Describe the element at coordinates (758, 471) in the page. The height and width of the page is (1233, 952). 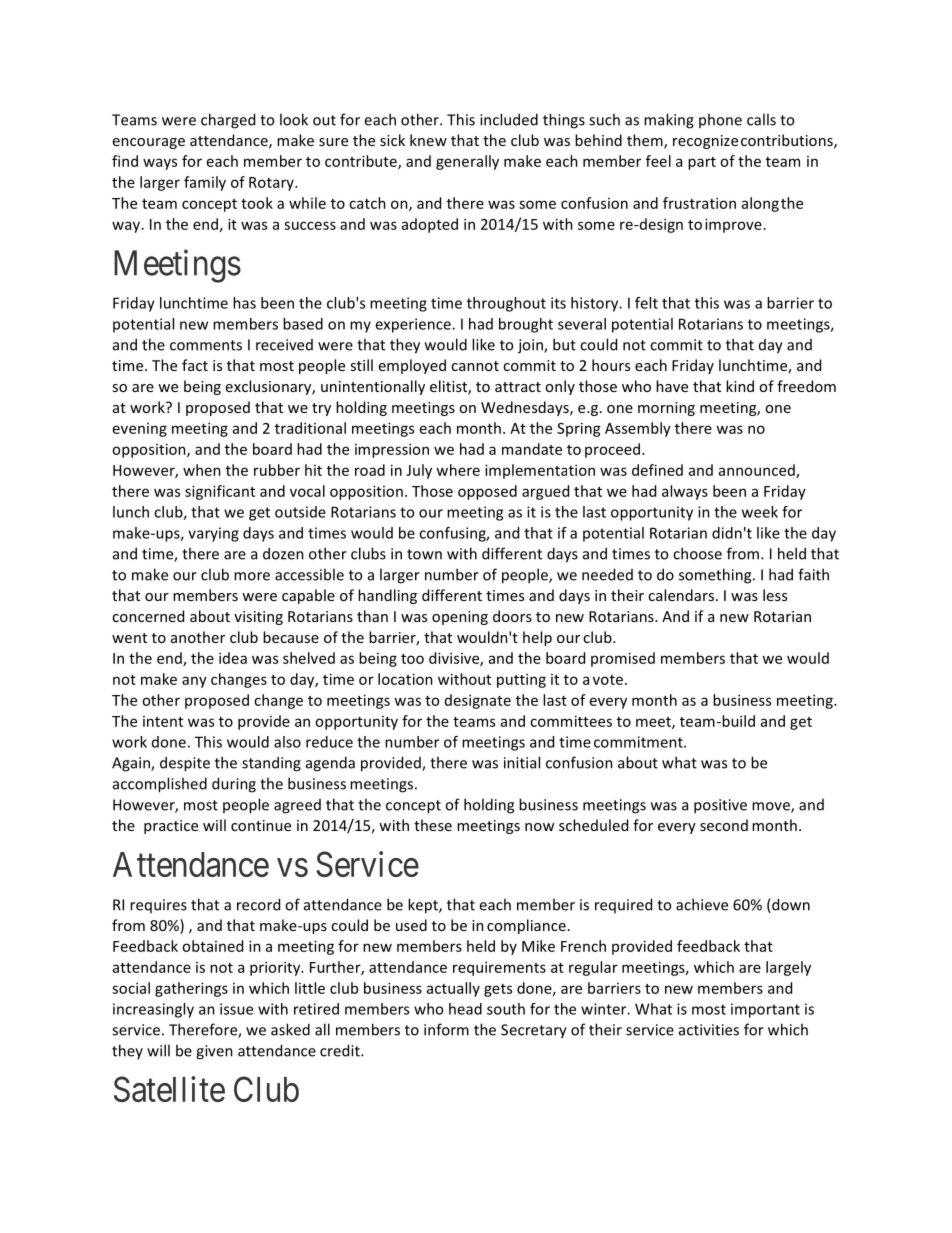
I see `announced` at that location.
